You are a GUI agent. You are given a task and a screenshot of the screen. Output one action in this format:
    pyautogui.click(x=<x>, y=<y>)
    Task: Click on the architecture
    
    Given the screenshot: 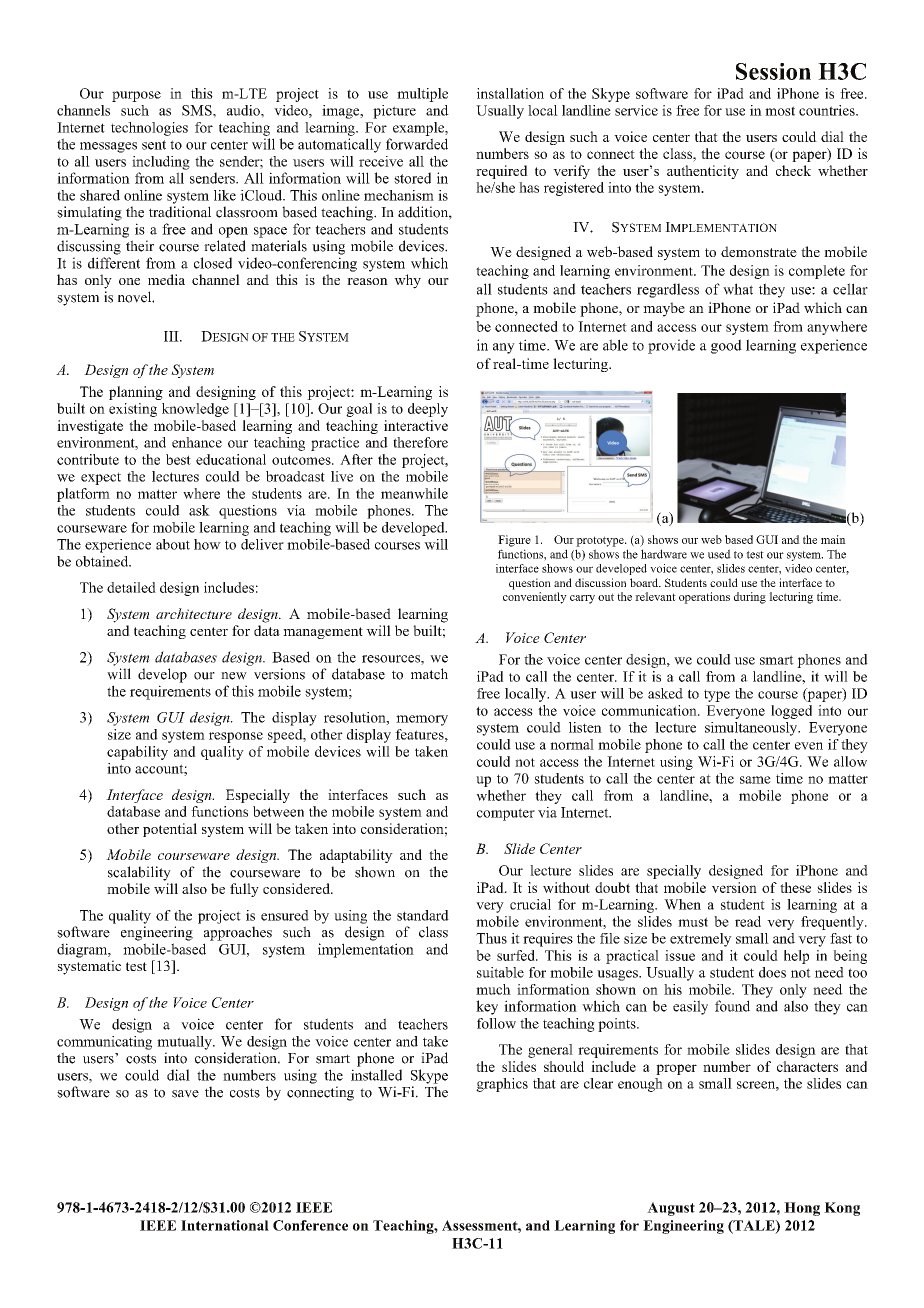 What is the action you would take?
    pyautogui.click(x=194, y=613)
